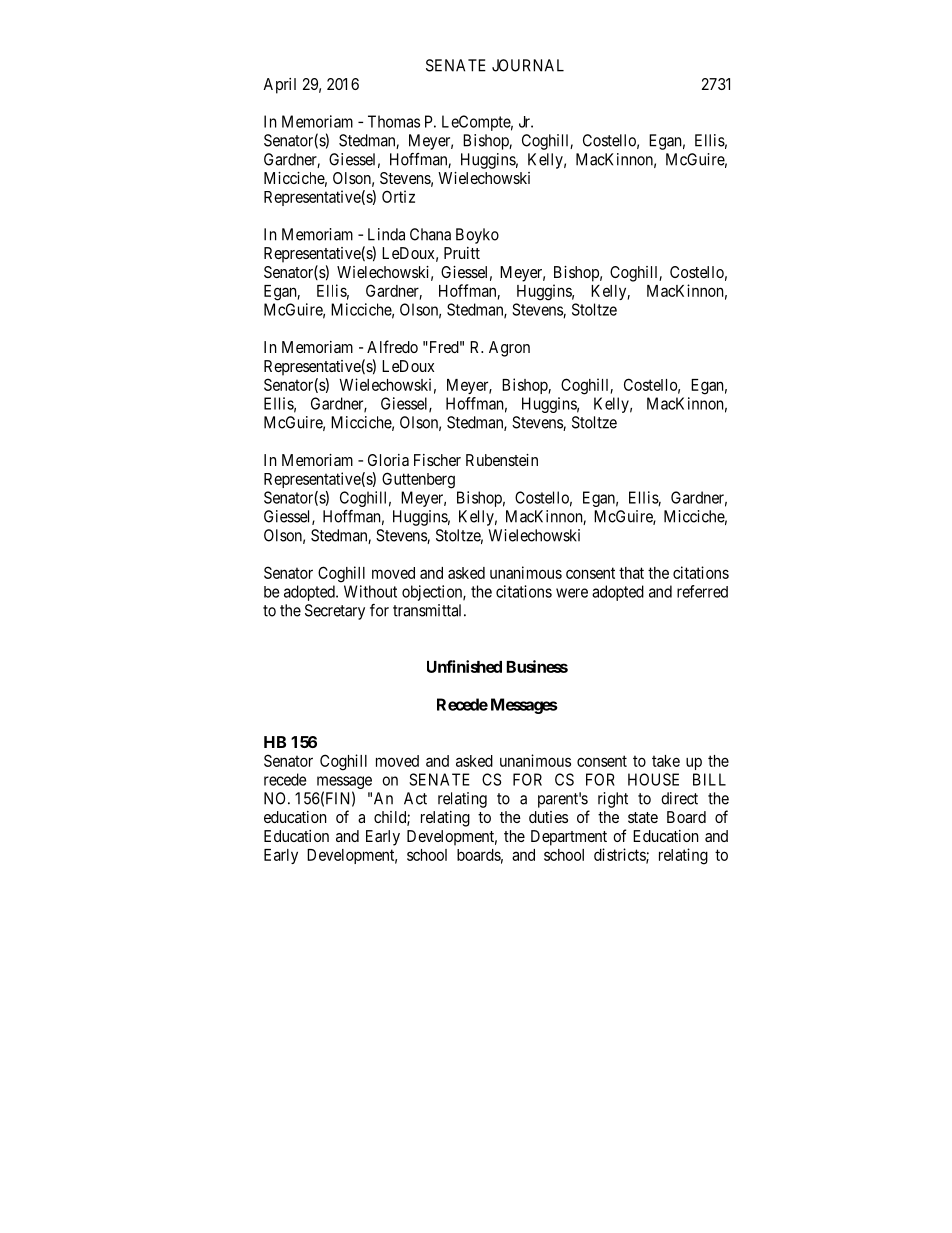  Describe the element at coordinates (437, 460) in the document. I see `Fischer` at that location.
